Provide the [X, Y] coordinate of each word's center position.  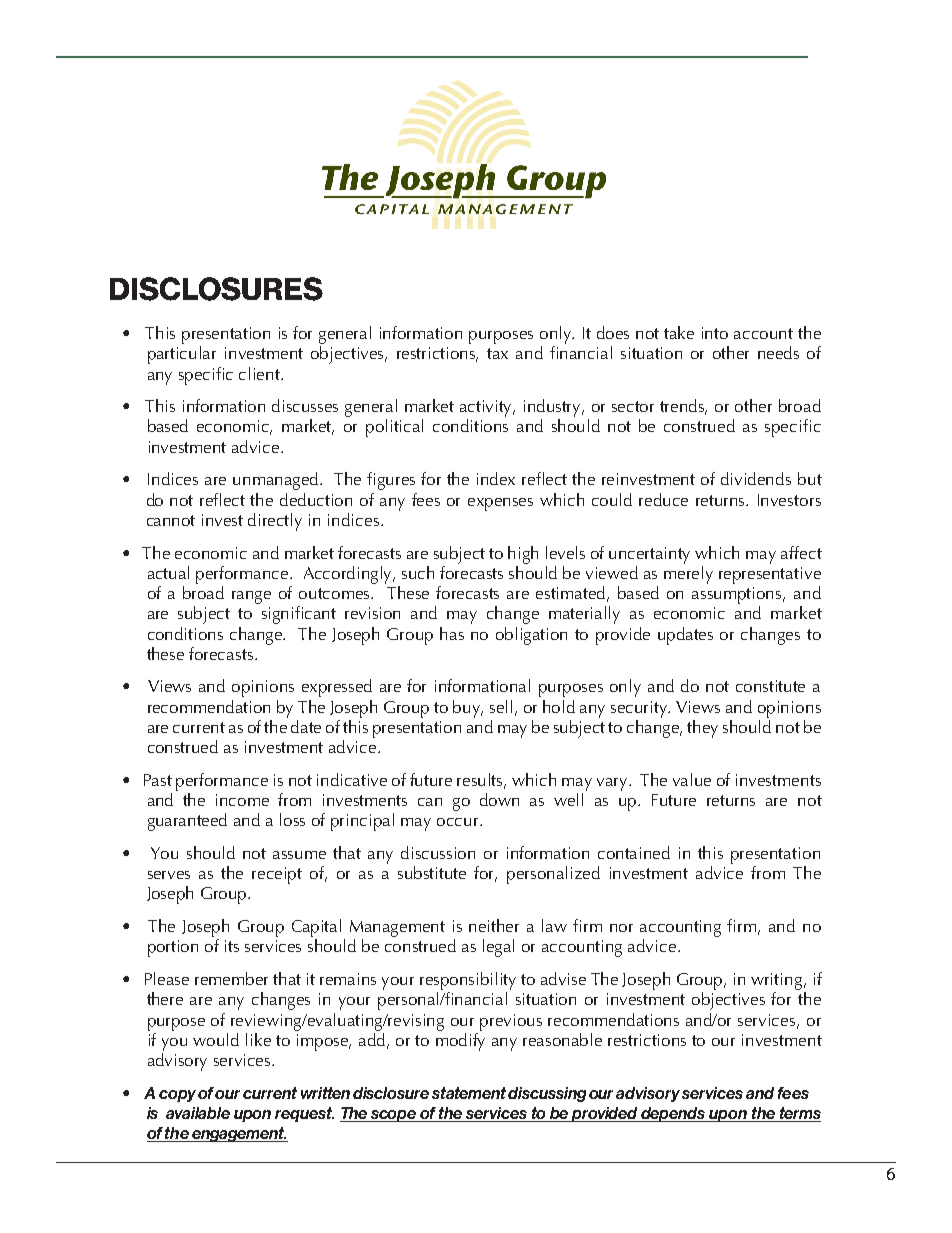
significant [299, 615]
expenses [500, 504]
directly [275, 522]
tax [497, 353]
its [232, 946]
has [452, 633]
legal [498, 948]
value [692, 779]
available [198, 1113]
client [261, 373]
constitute [770, 686]
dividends [756, 478]
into [715, 333]
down [499, 799]
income [242, 800]
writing [778, 981]
